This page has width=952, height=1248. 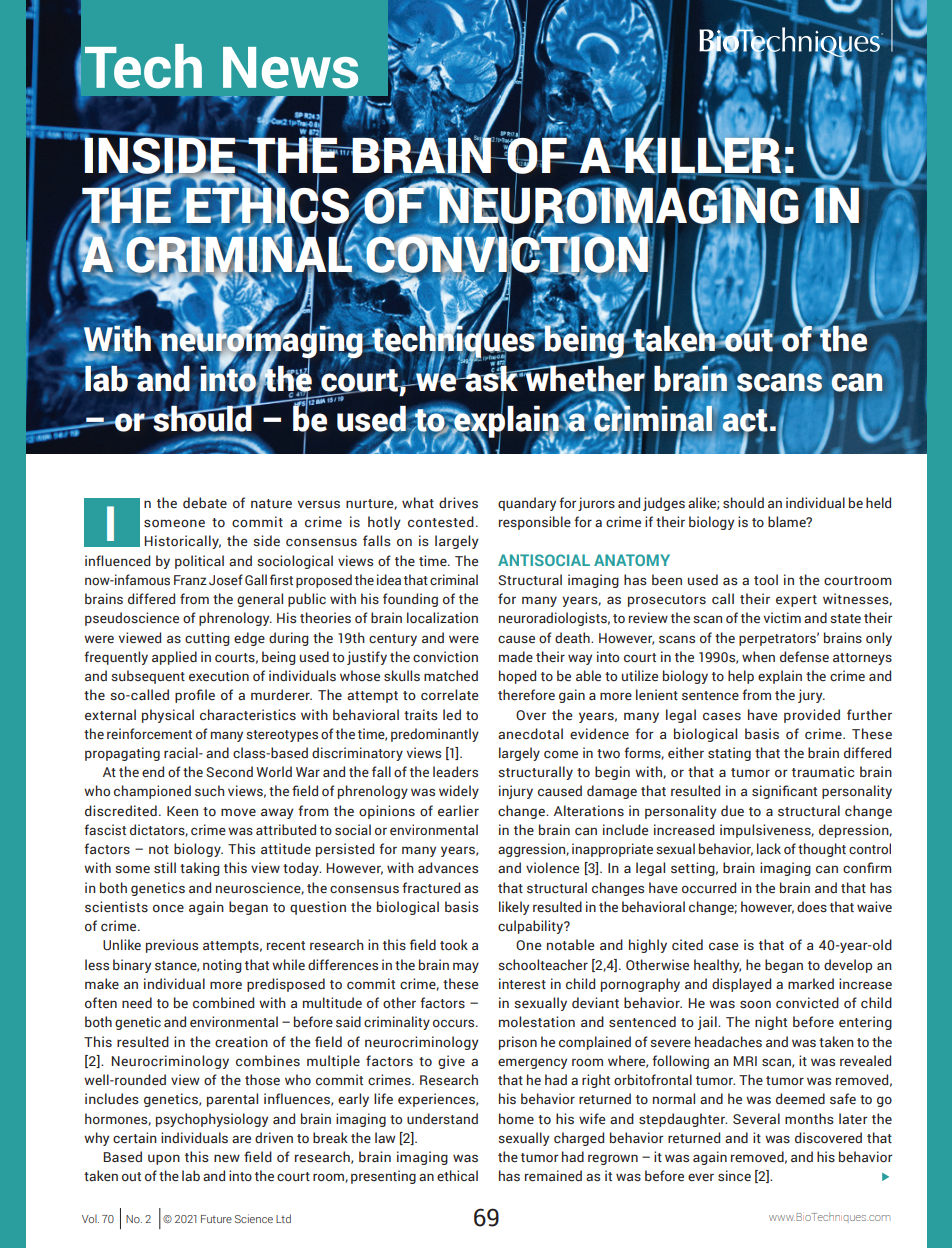 What do you see at coordinates (878, 503) in the page?
I see `held` at bounding box center [878, 503].
